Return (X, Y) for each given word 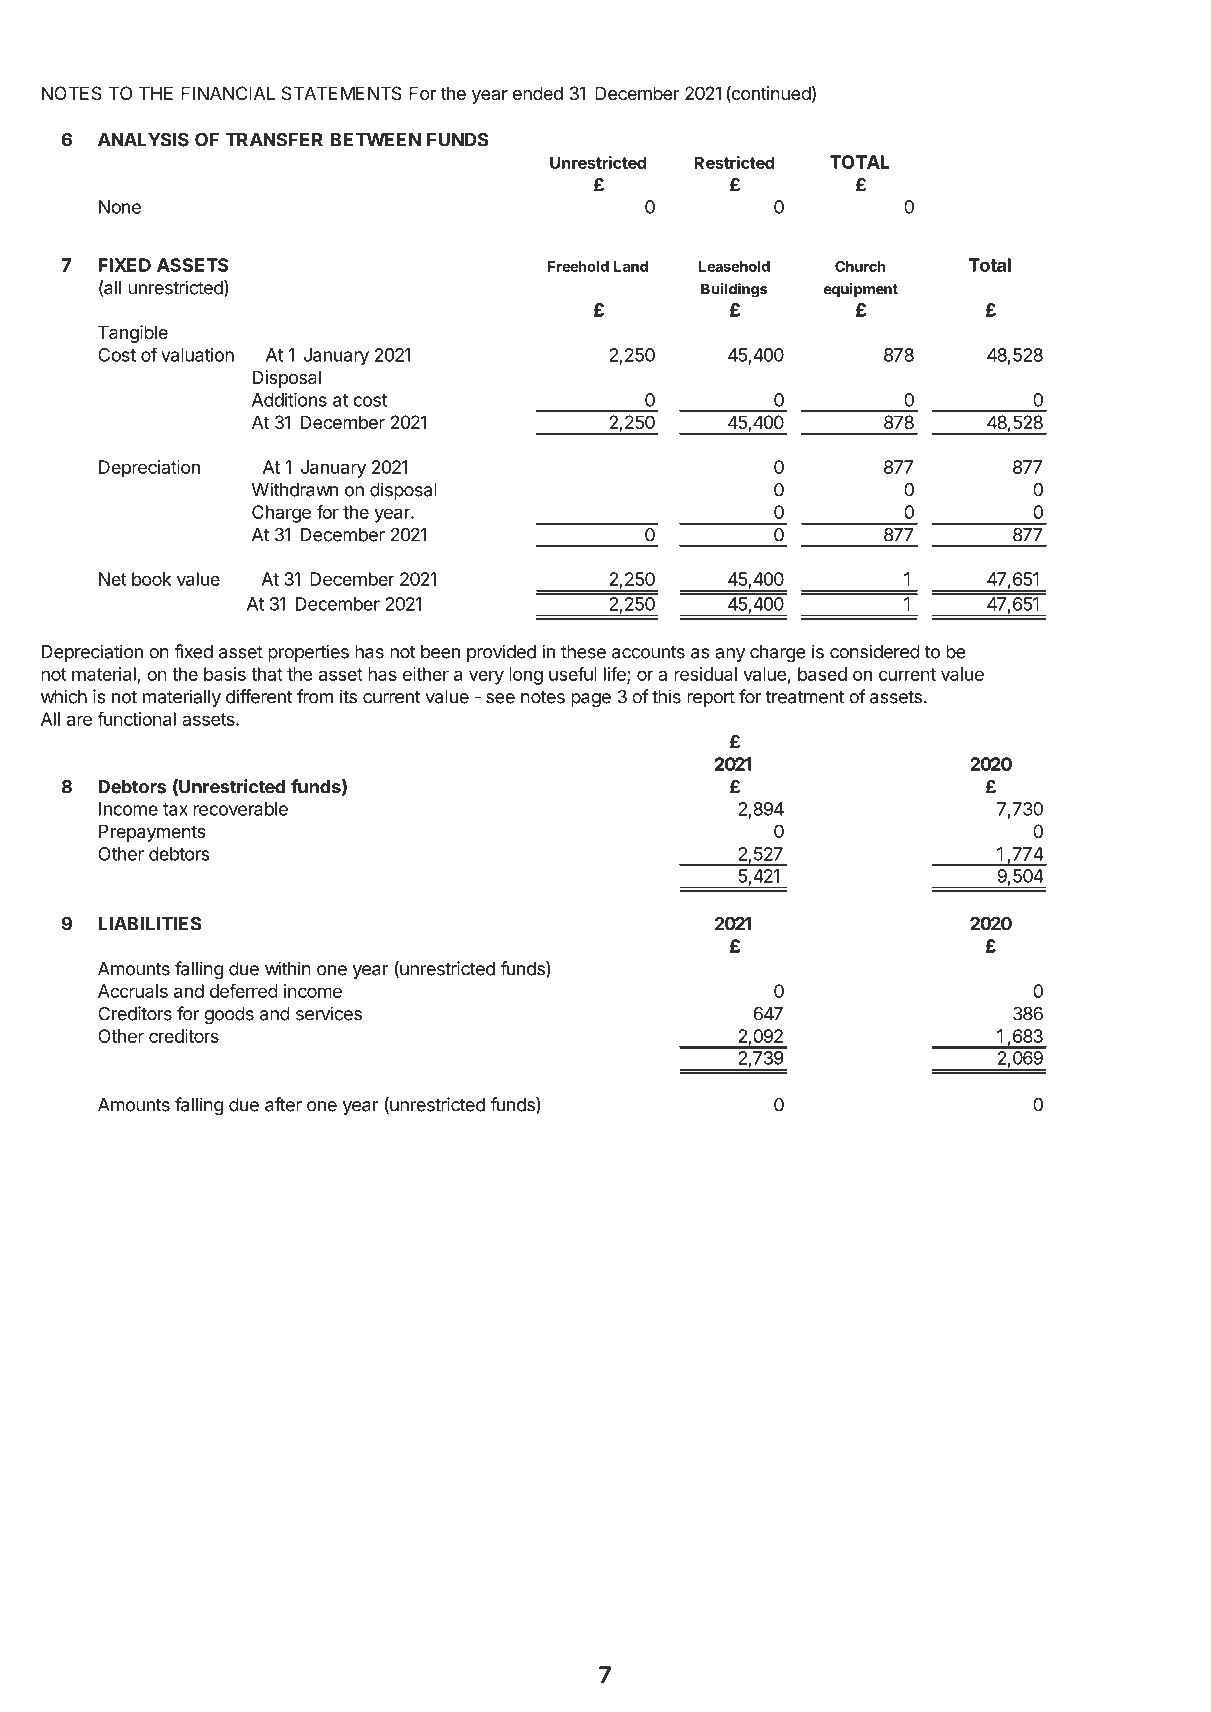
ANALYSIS (143, 139)
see (500, 698)
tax (175, 809)
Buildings (734, 290)
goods (229, 1015)
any (730, 655)
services (329, 1013)
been (440, 652)
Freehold (578, 266)
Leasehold (734, 266)
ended (538, 93)
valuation (197, 355)
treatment (805, 697)
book (151, 579)
